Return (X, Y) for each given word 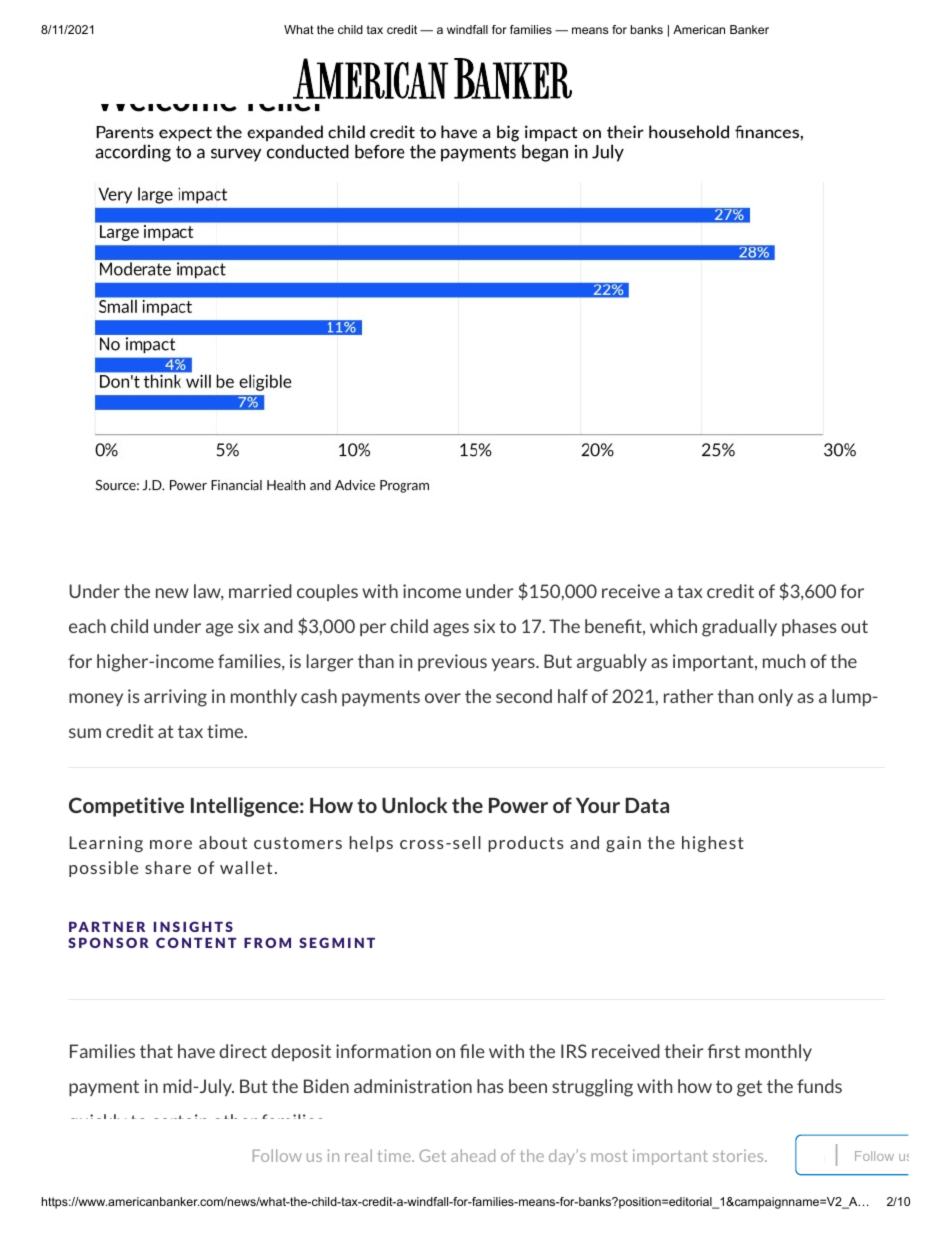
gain (623, 844)
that (156, 1051)
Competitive (126, 807)
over (443, 698)
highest (713, 844)
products (526, 844)
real (358, 1155)
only (775, 697)
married (260, 591)
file (472, 1051)
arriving (175, 698)
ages (451, 630)
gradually (739, 628)
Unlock (415, 805)
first (724, 1051)
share (168, 867)
